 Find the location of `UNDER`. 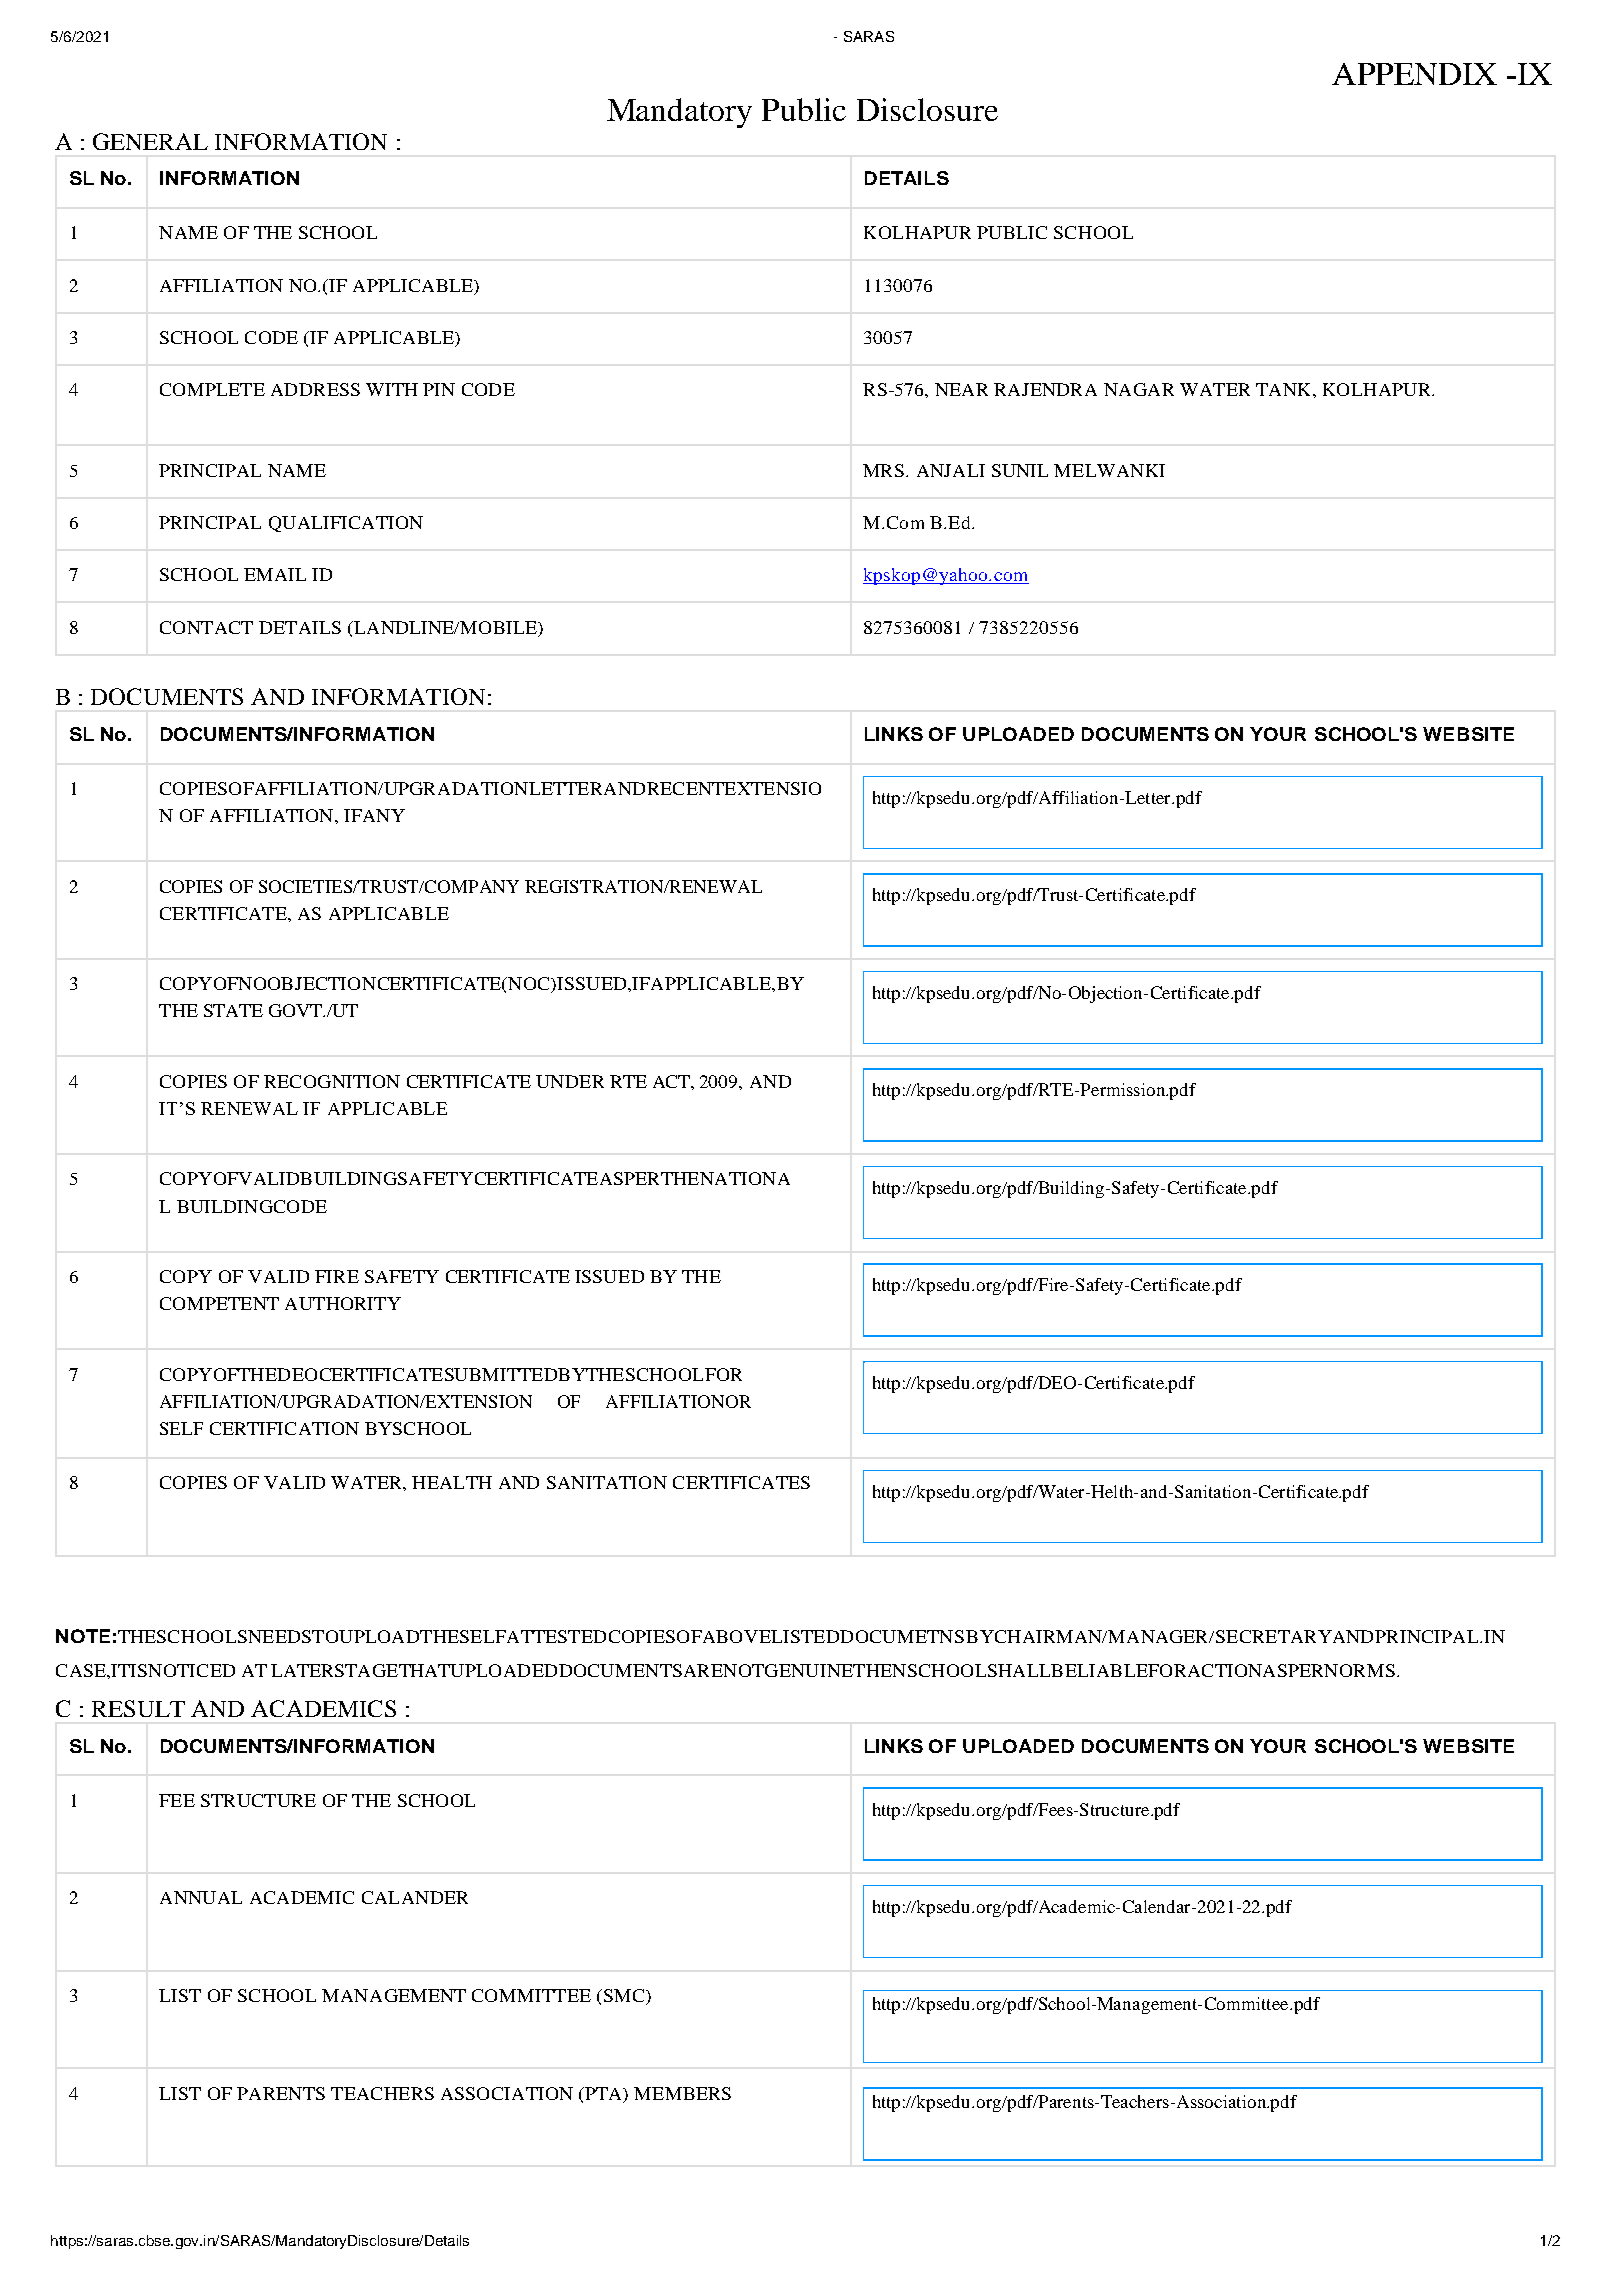

UNDER is located at coordinates (570, 1081).
